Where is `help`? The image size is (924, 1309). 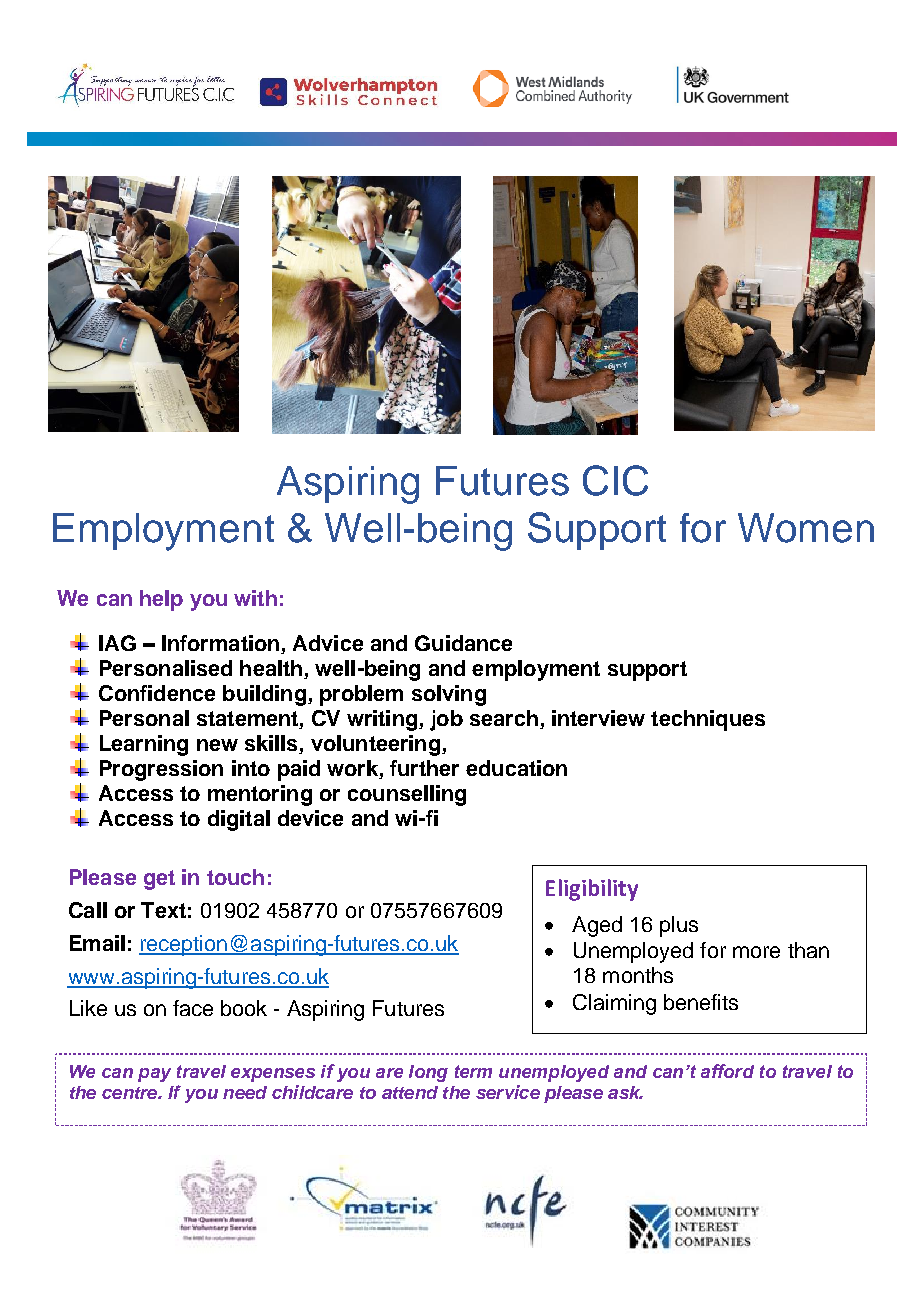
help is located at coordinates (161, 600).
